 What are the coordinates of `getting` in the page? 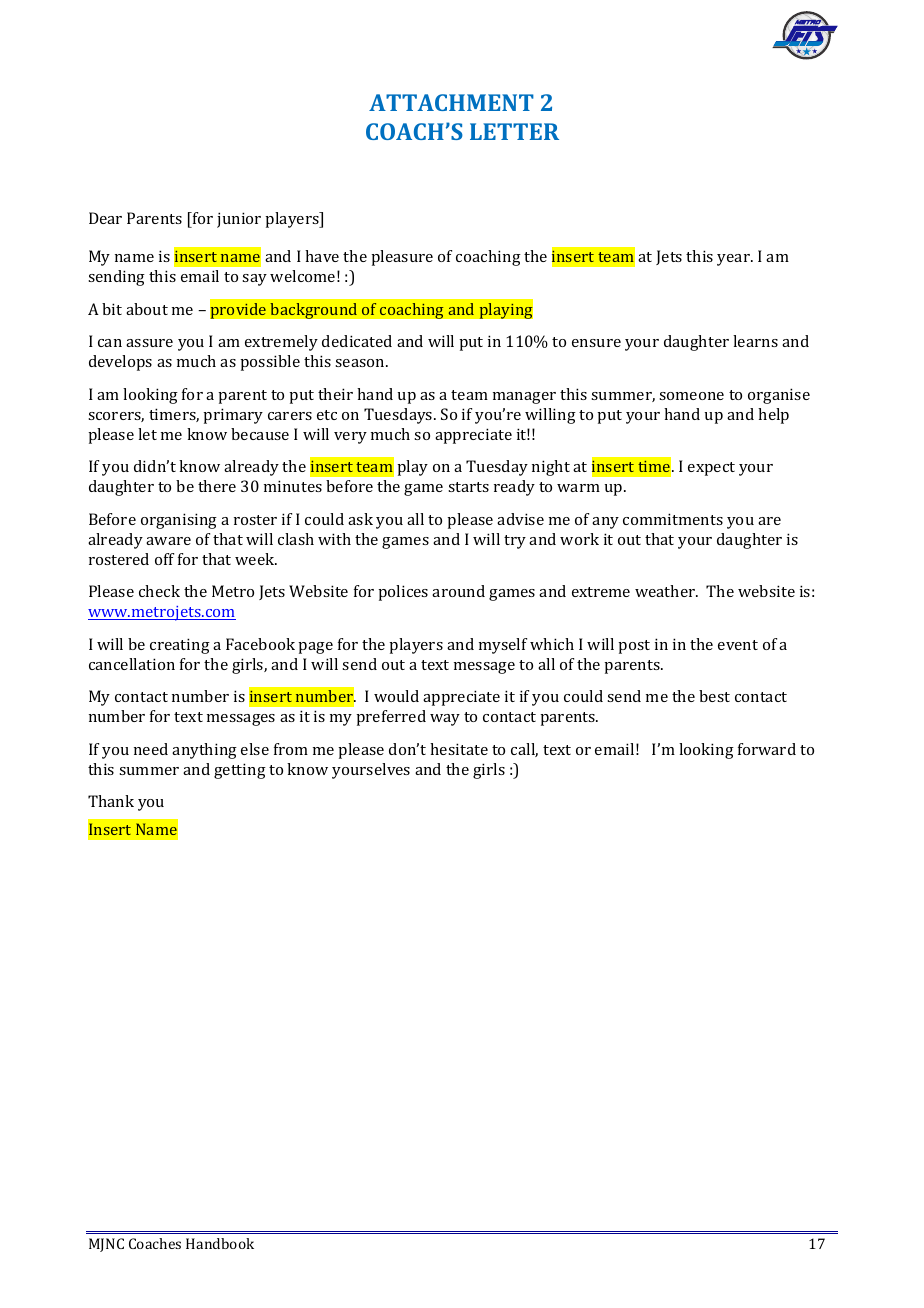 It's located at (240, 771).
